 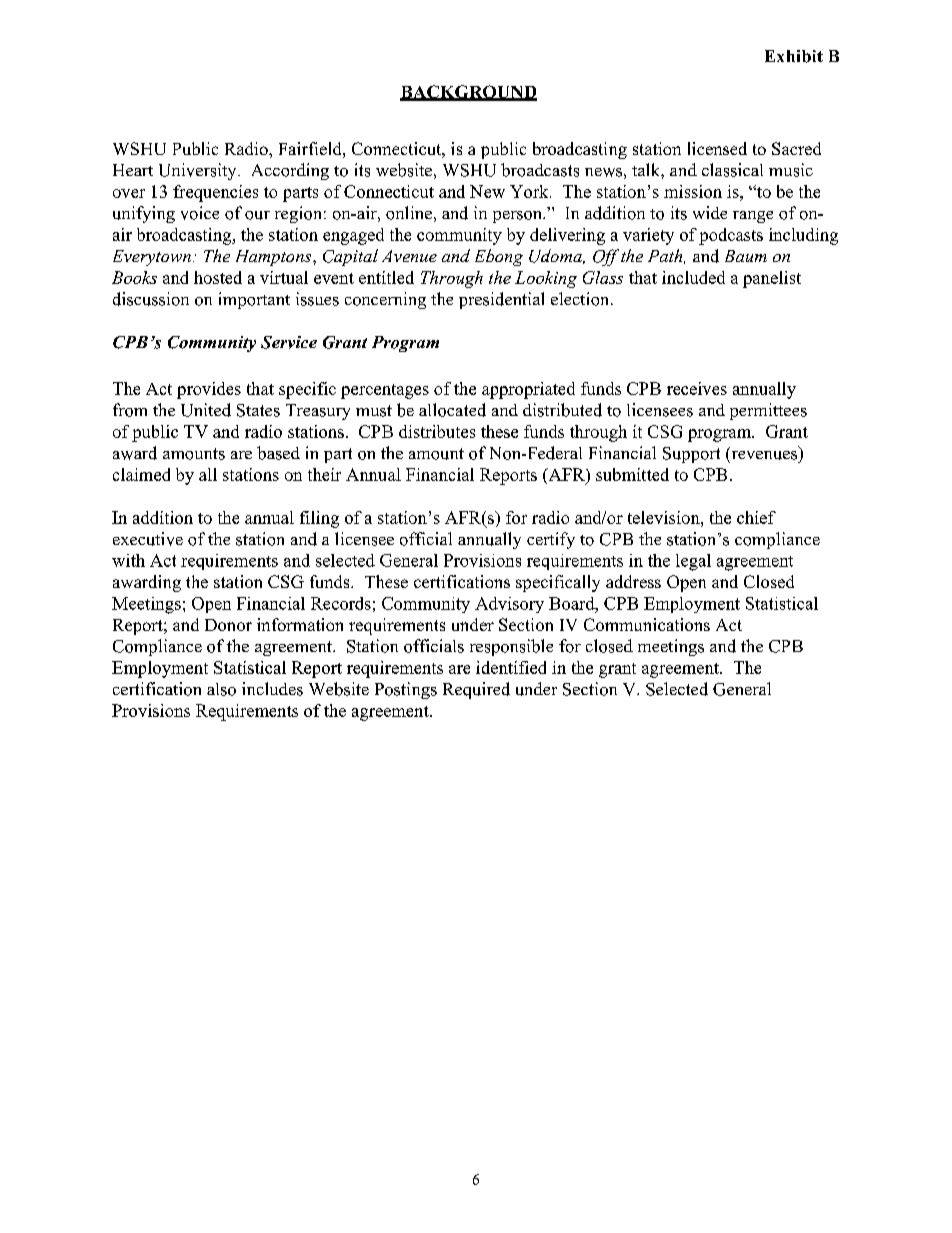 I want to click on provides, so click(x=209, y=390).
